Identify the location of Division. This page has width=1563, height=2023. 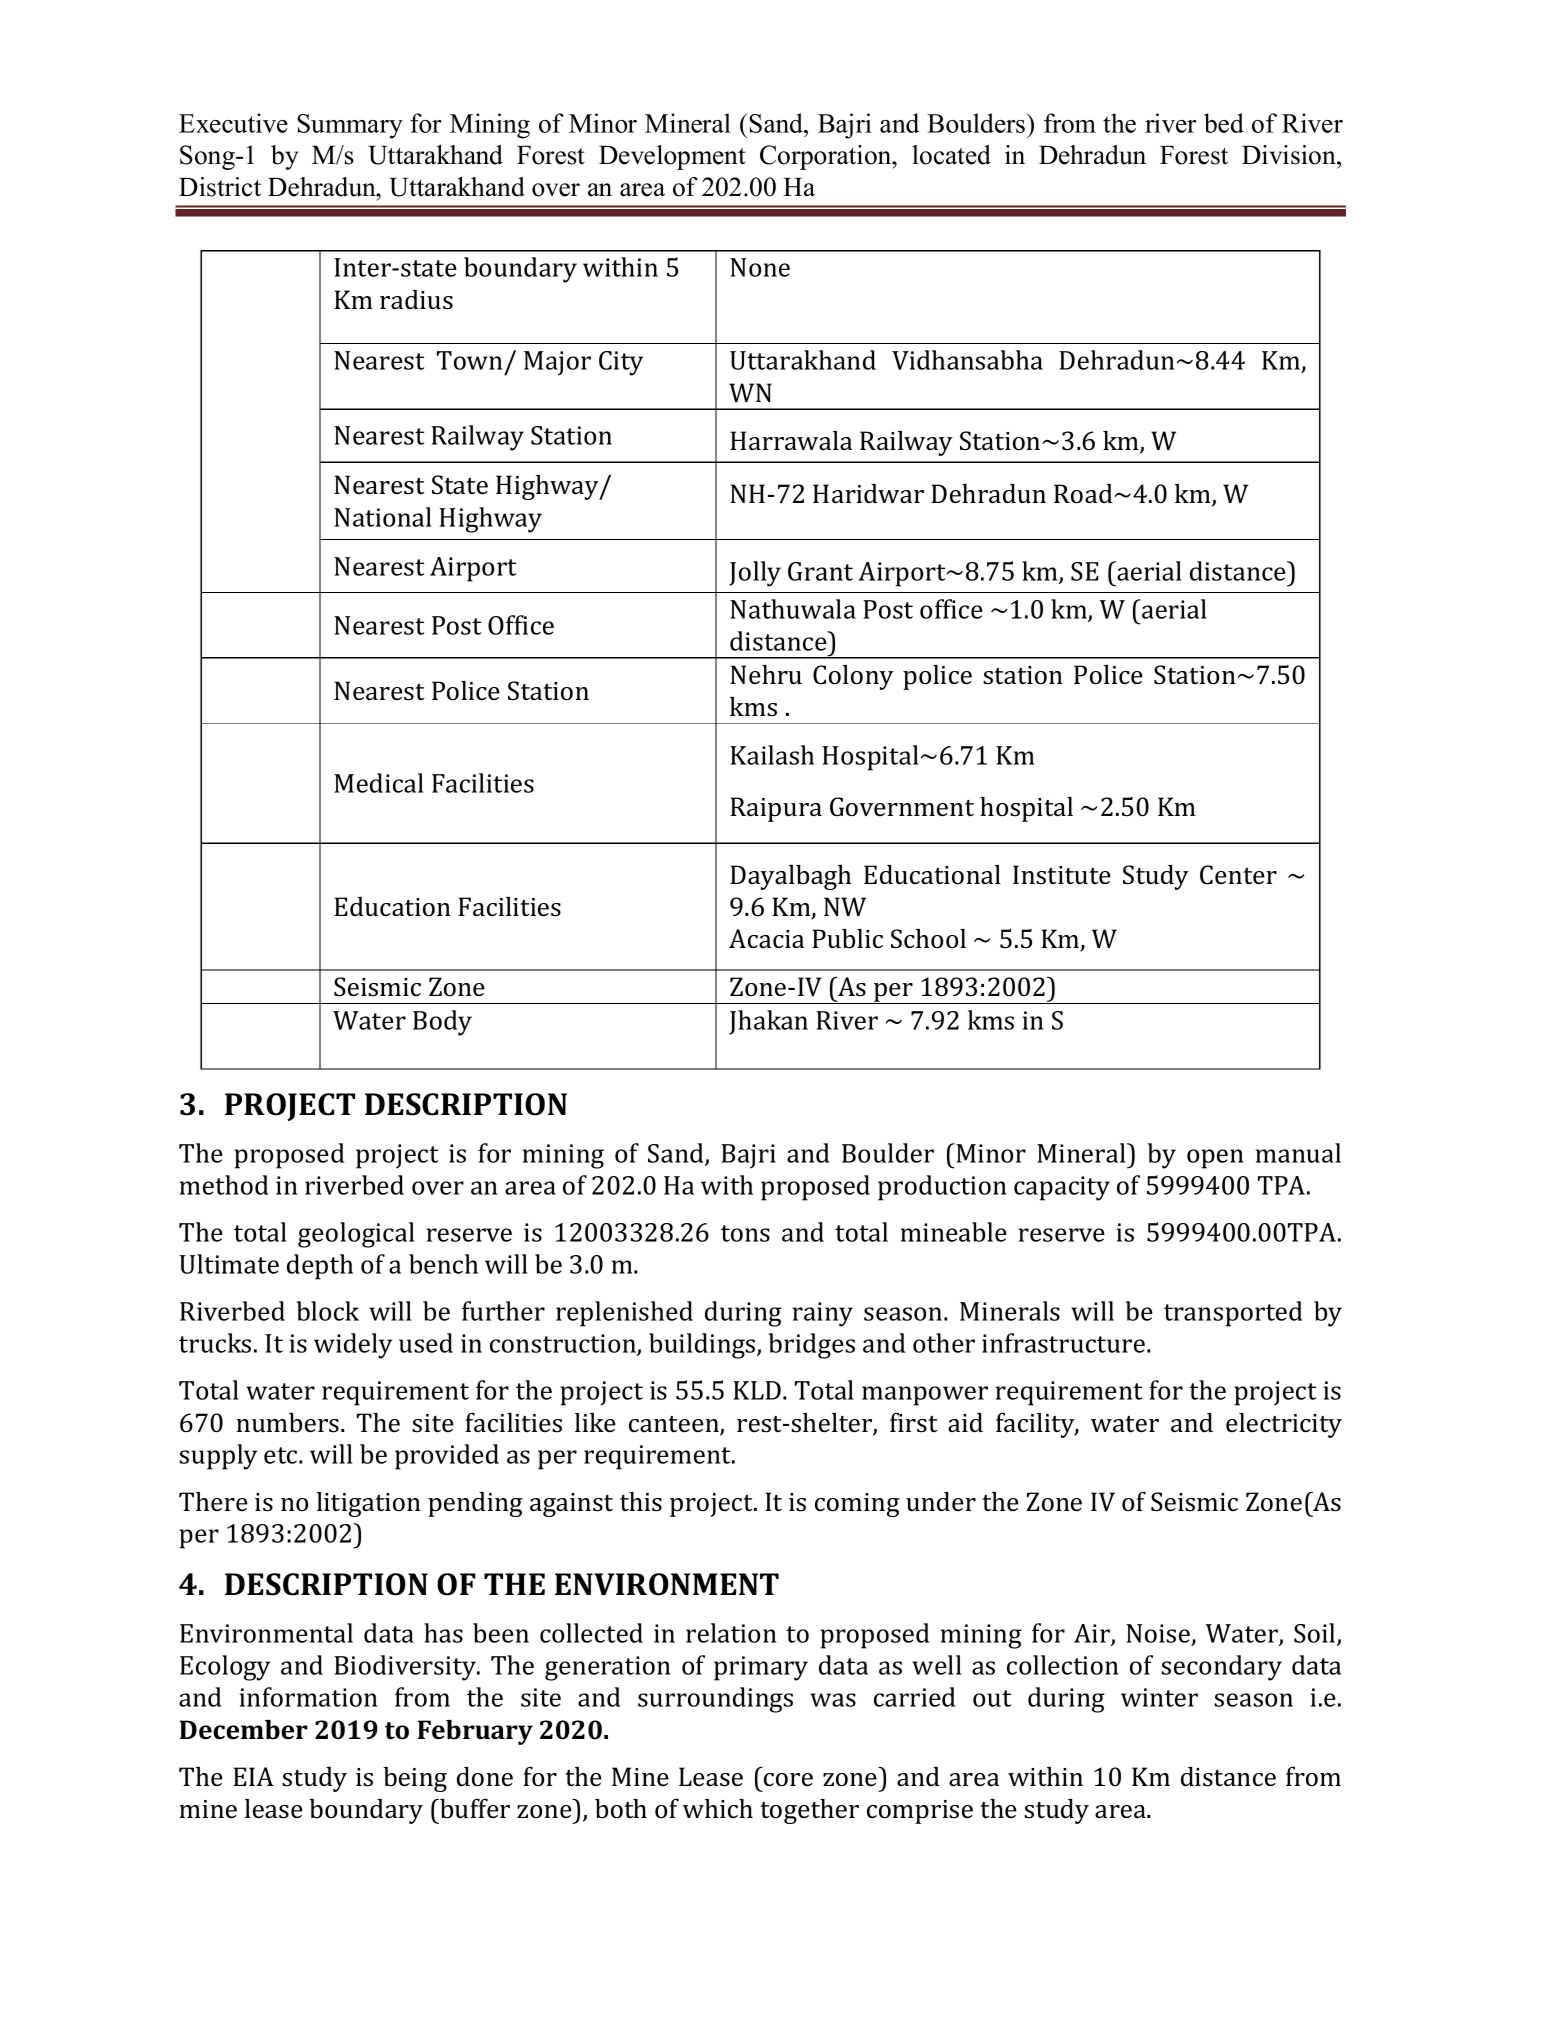
(1290, 155).
